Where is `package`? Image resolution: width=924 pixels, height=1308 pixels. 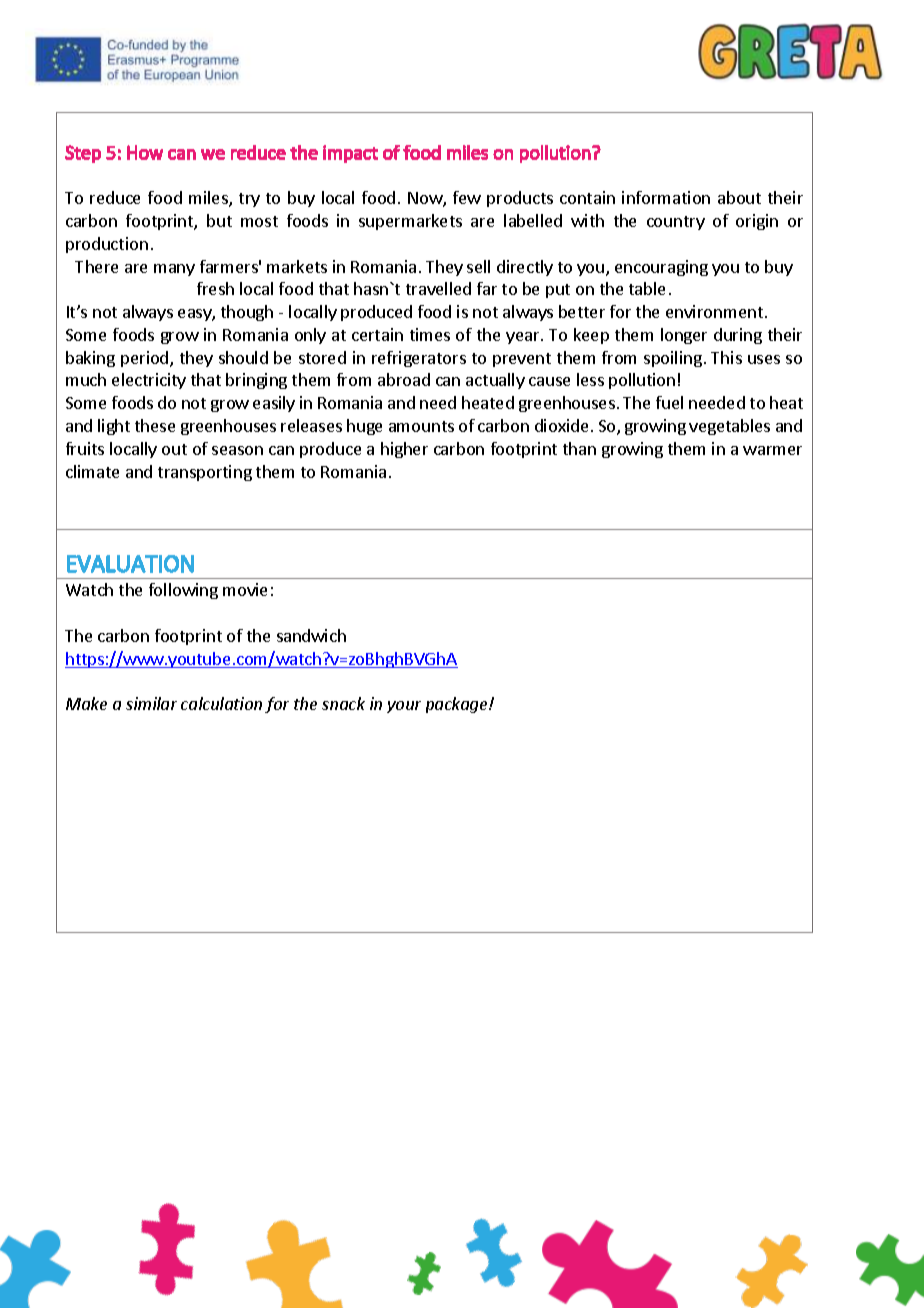 package is located at coordinates (458, 705).
